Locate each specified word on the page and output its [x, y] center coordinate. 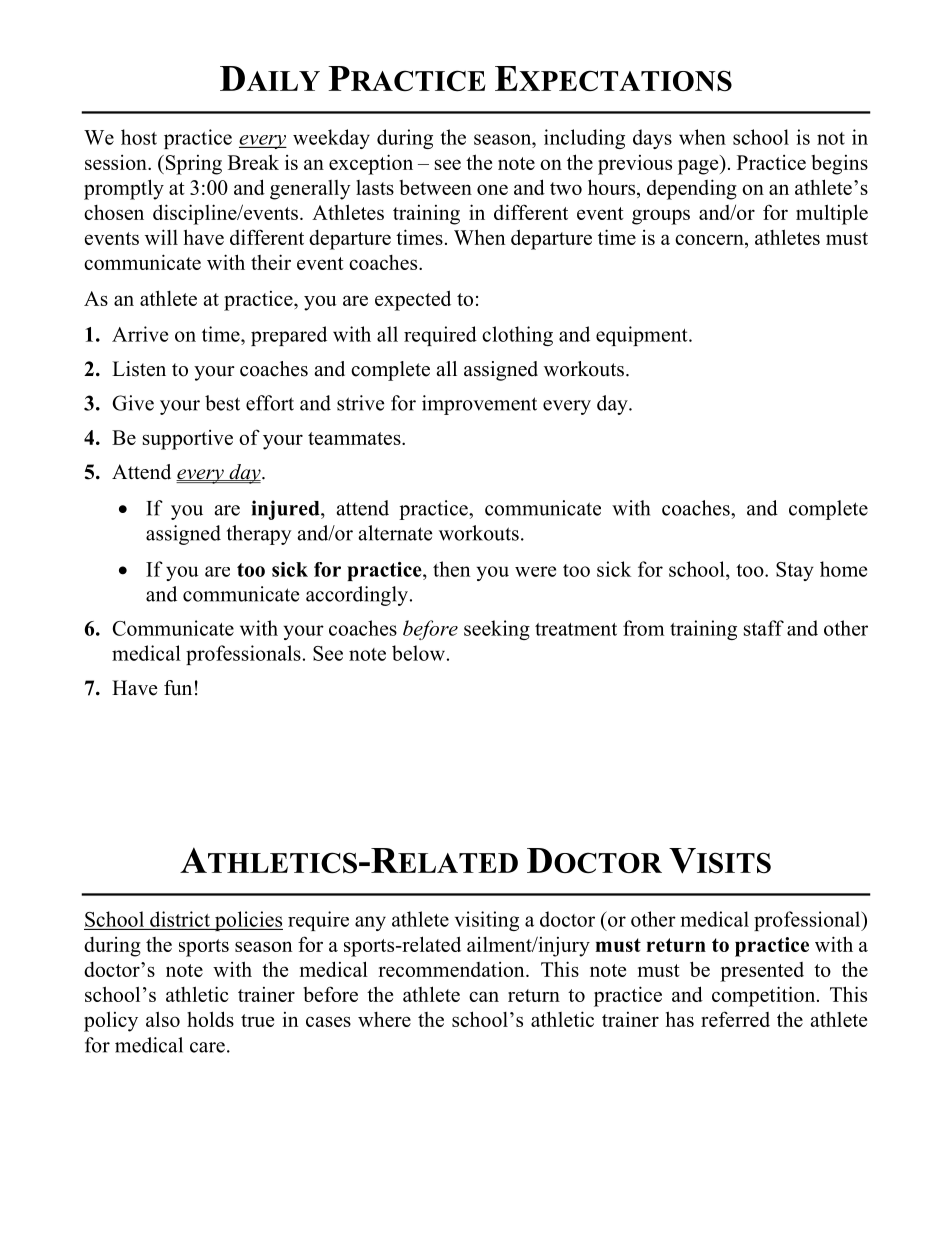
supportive [188, 440]
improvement [479, 405]
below [418, 653]
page [699, 167]
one [492, 189]
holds [210, 1019]
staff [764, 628]
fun [178, 688]
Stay [795, 571]
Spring [192, 165]
